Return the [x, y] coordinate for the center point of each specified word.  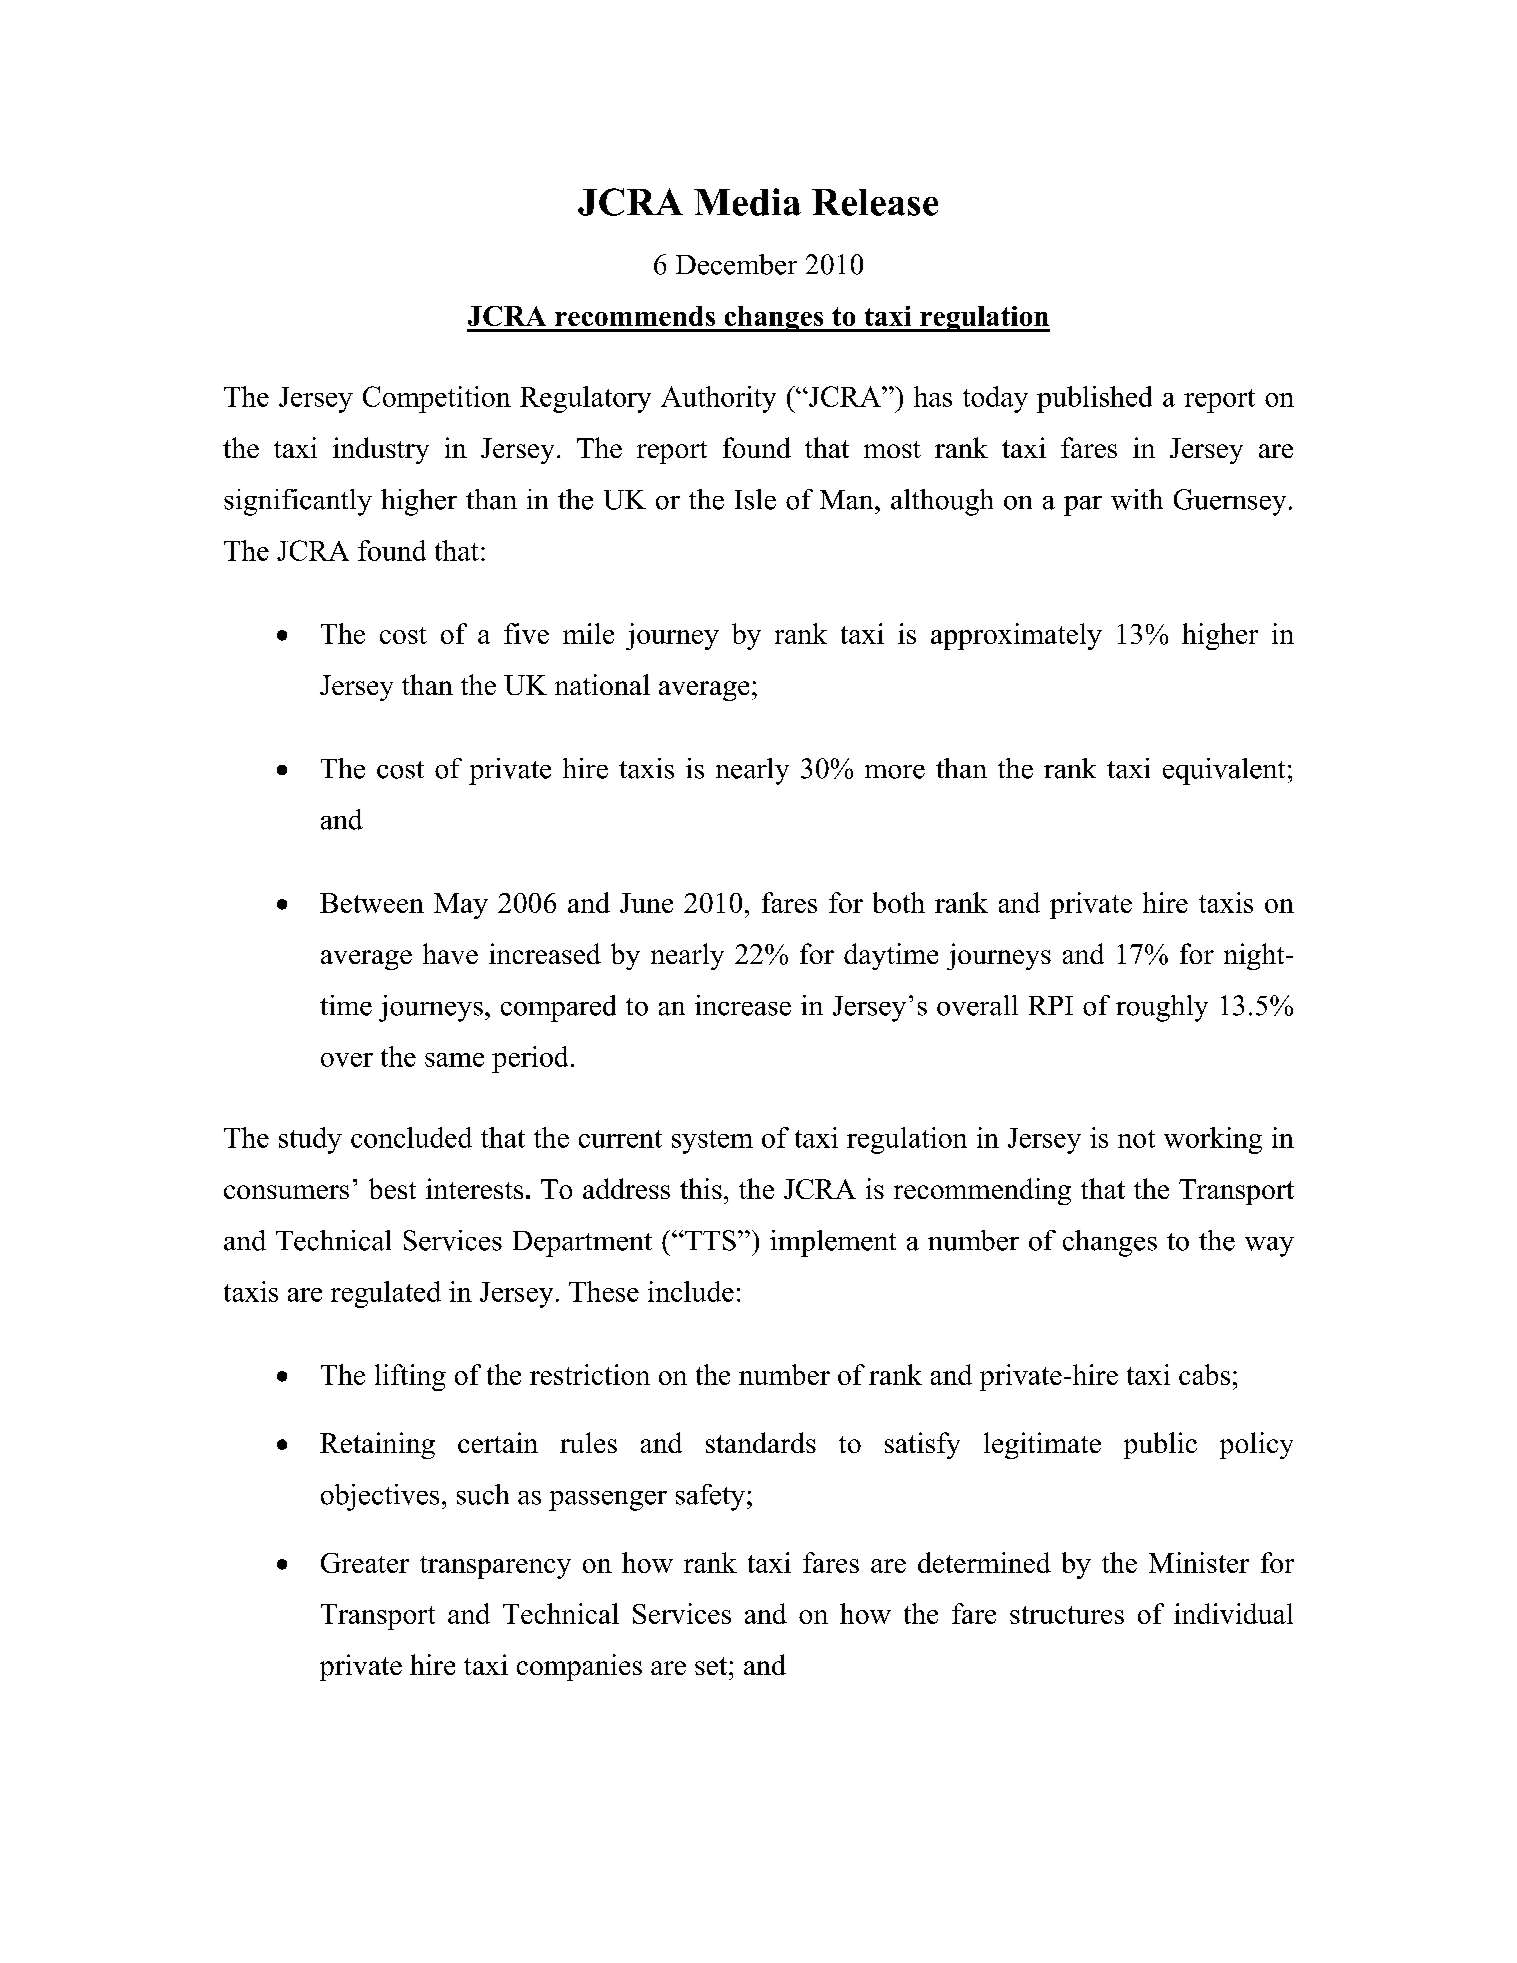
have [450, 953]
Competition [437, 399]
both [899, 902]
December [736, 264]
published [1094, 399]
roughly [1162, 1008]
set [712, 1666]
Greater [365, 1563]
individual [1233, 1613]
